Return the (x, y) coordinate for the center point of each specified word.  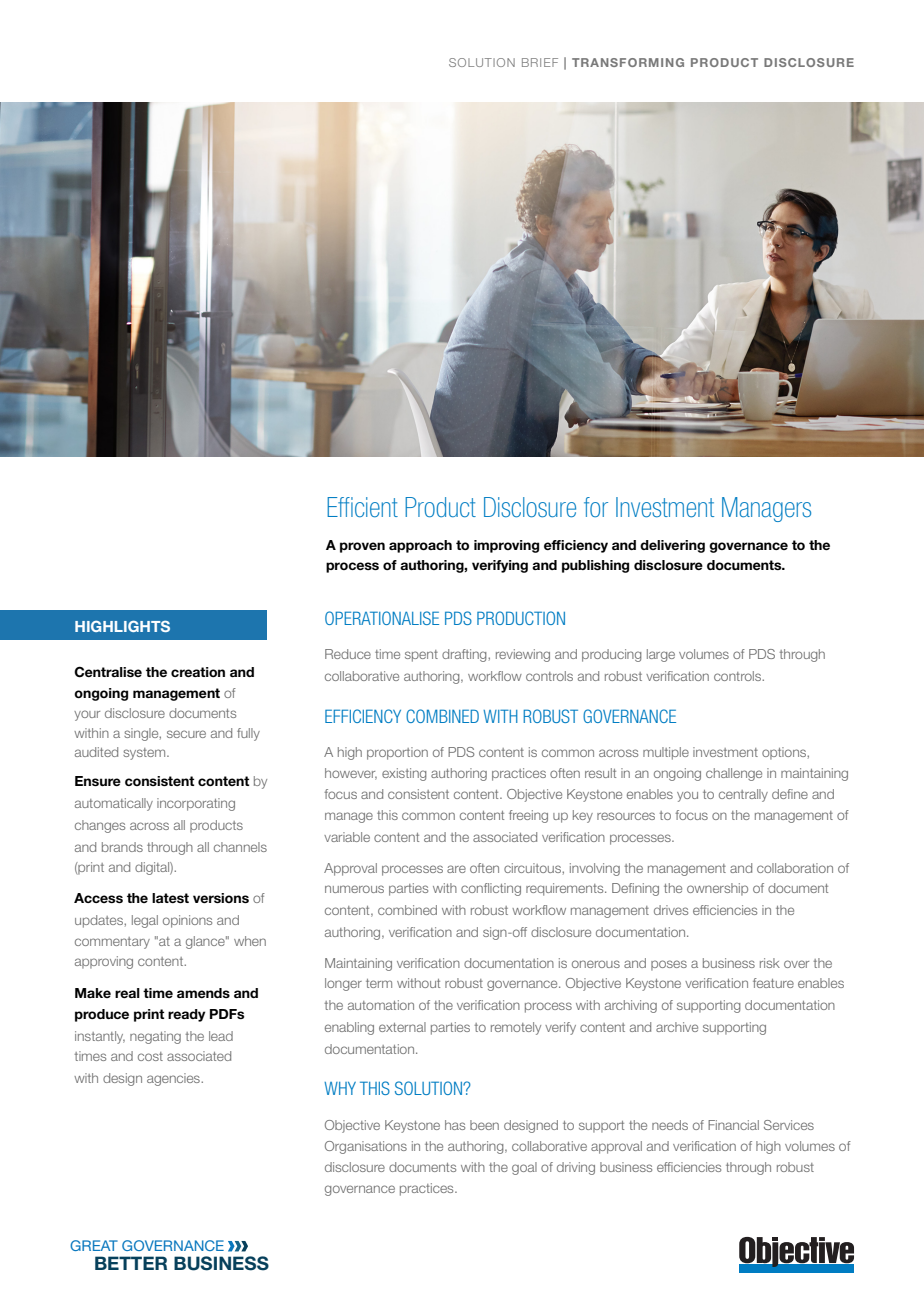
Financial (733, 1125)
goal (524, 1168)
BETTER (131, 1263)
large (661, 655)
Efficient (362, 507)
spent (421, 656)
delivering (672, 546)
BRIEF (540, 62)
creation (198, 672)
